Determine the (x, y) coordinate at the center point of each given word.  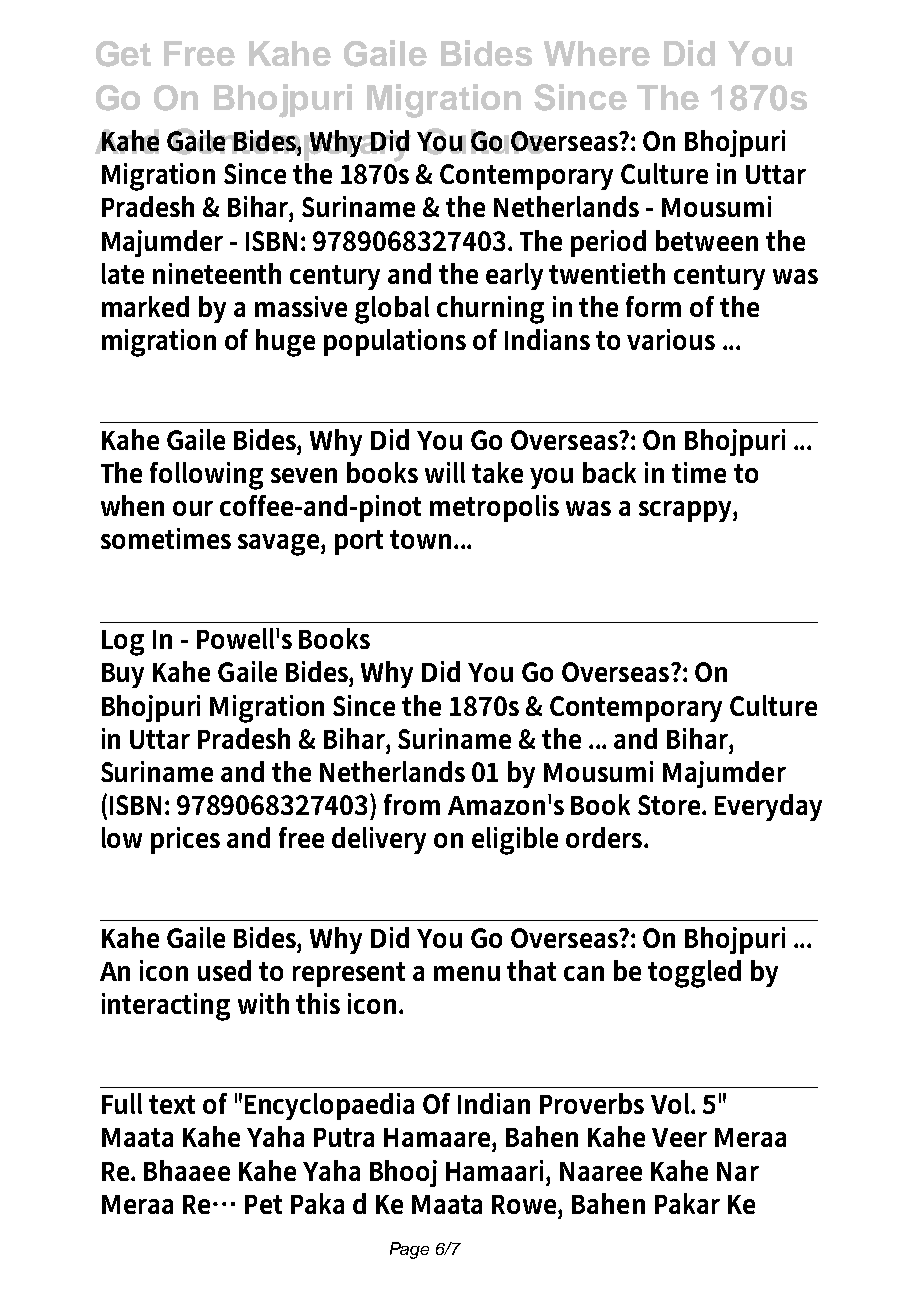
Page (409, 1250)
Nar (738, 1171)
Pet (263, 1204)
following (206, 476)
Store (670, 805)
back (609, 472)
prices (185, 840)
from (412, 804)
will (445, 472)
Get (123, 54)
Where (597, 53)
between (707, 240)
